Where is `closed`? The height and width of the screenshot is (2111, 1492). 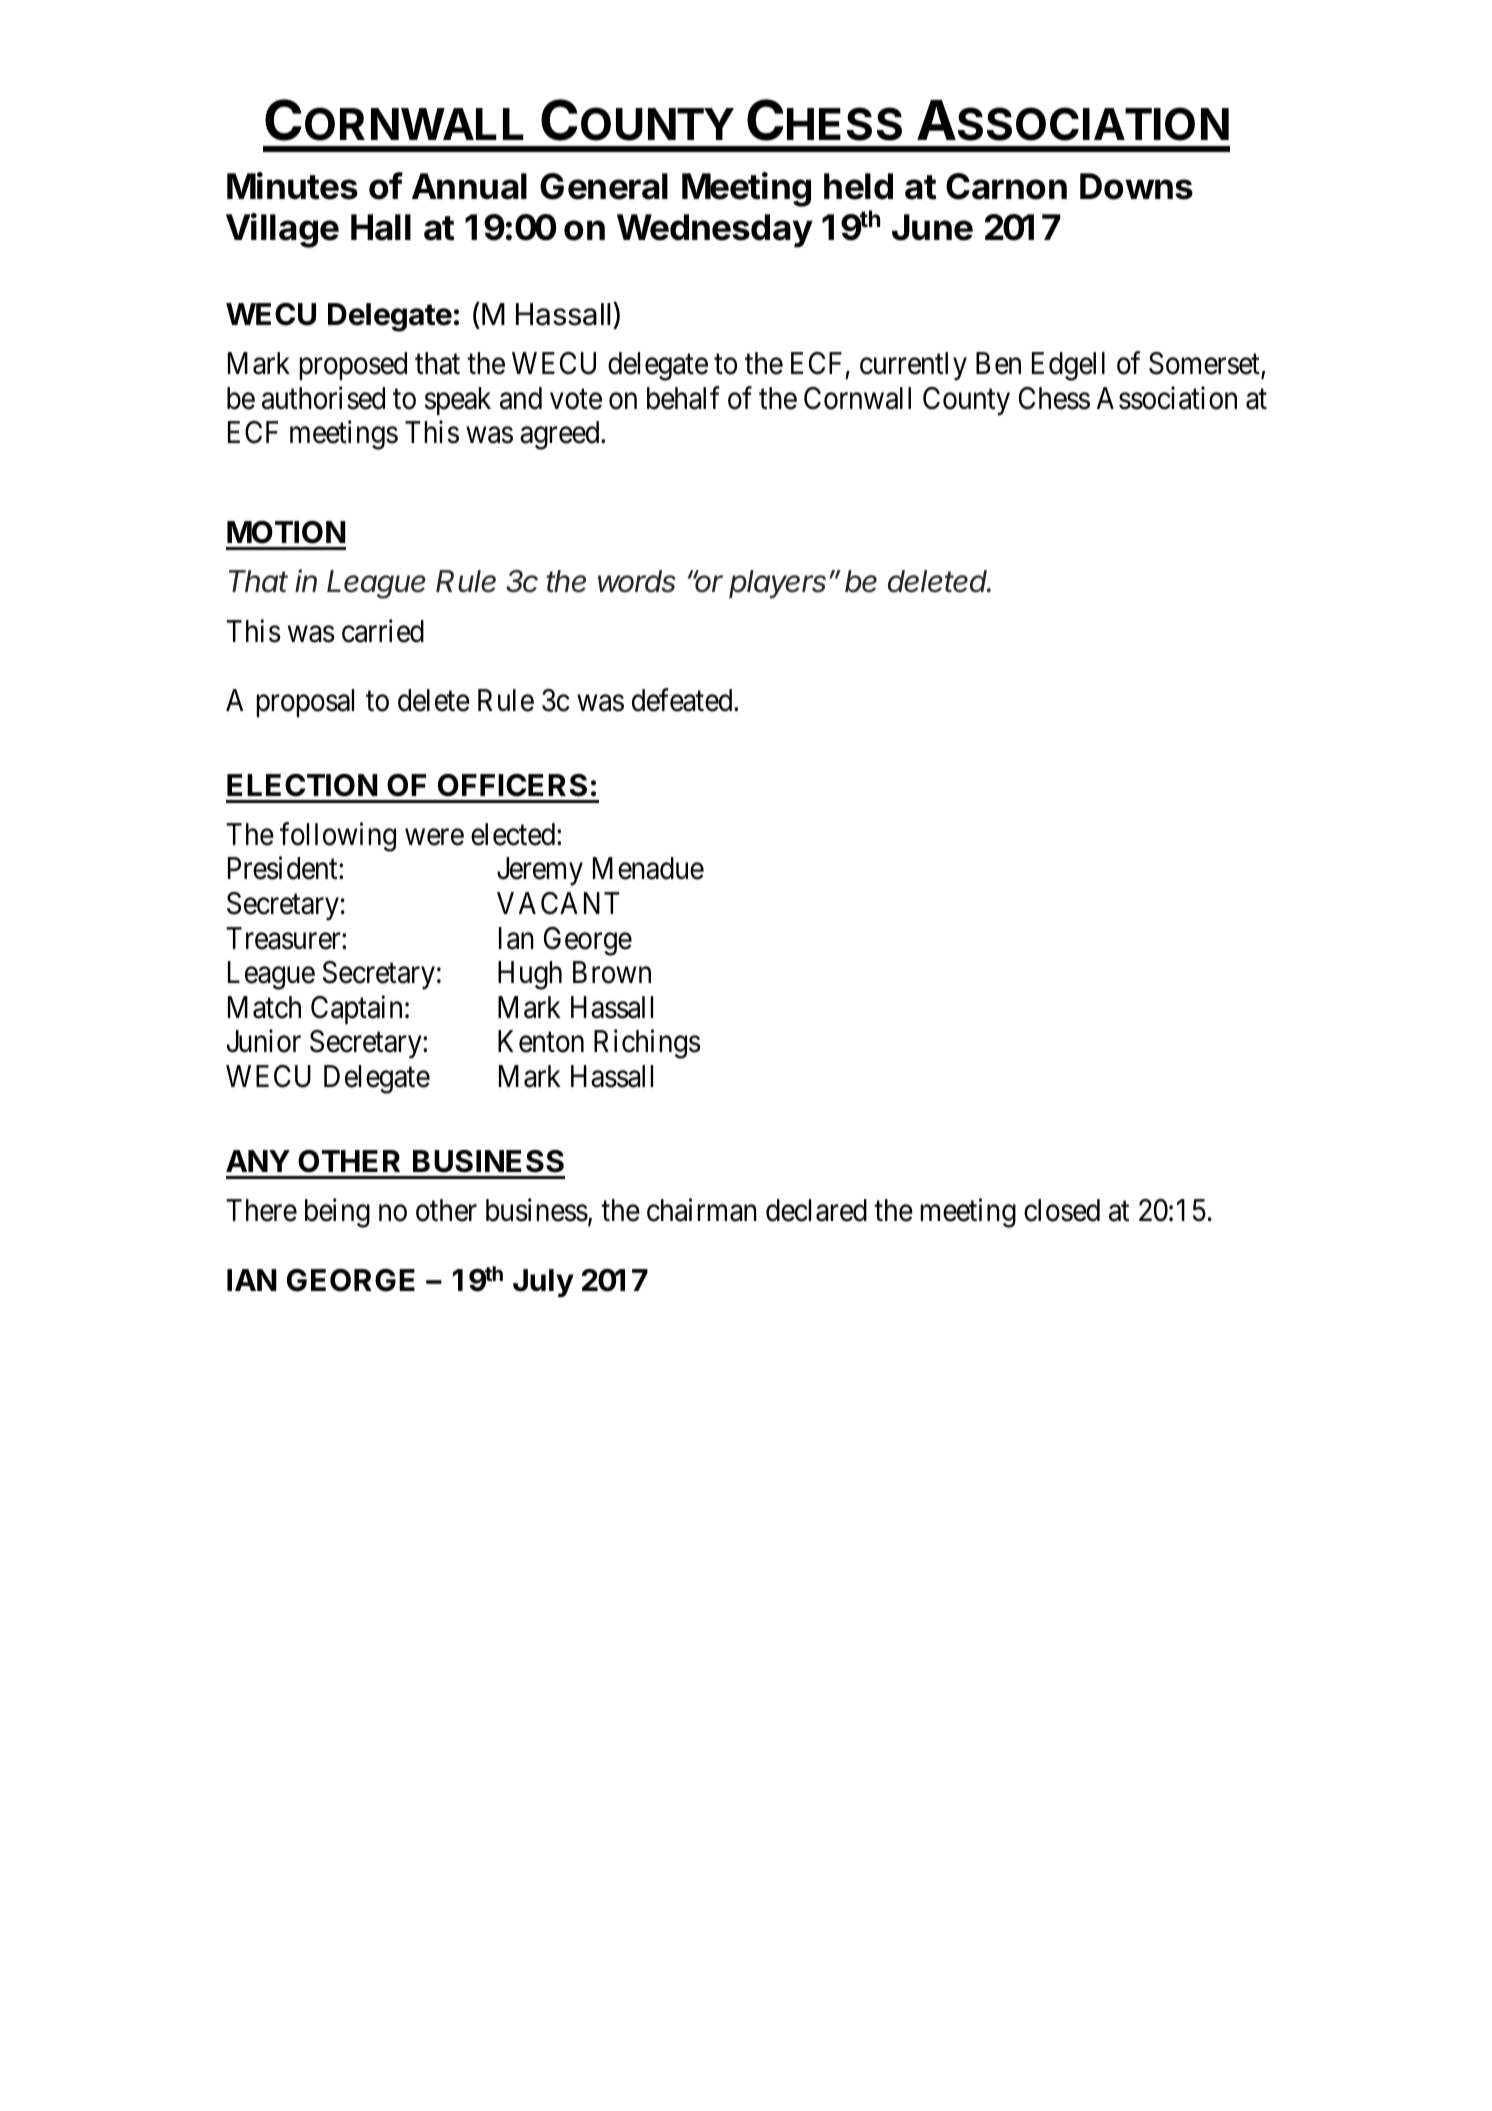
closed is located at coordinates (1062, 1210).
